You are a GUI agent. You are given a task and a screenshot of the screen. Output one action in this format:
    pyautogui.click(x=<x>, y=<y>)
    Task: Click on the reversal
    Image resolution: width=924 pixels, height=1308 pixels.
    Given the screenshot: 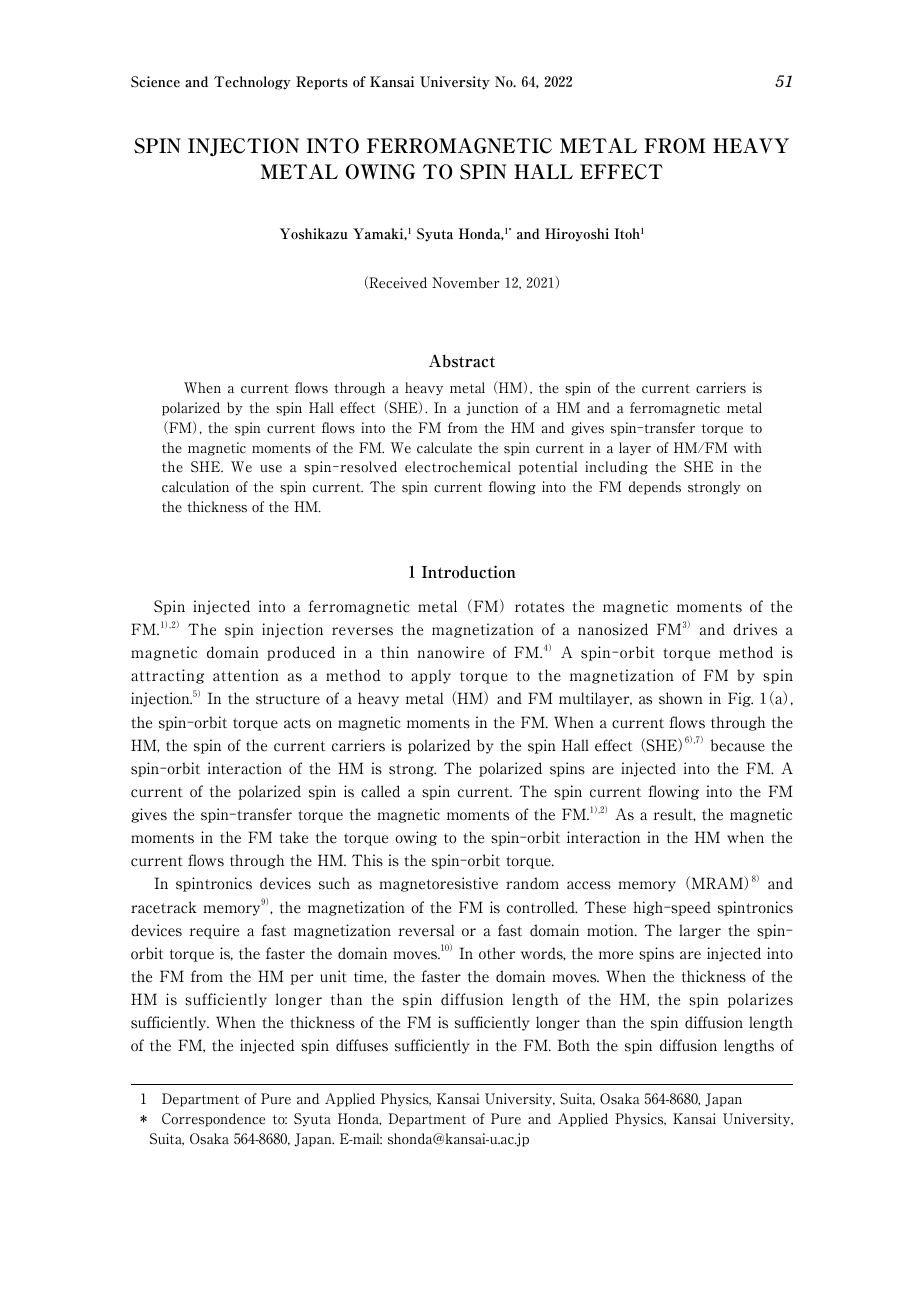 What is the action you would take?
    pyautogui.click(x=426, y=930)
